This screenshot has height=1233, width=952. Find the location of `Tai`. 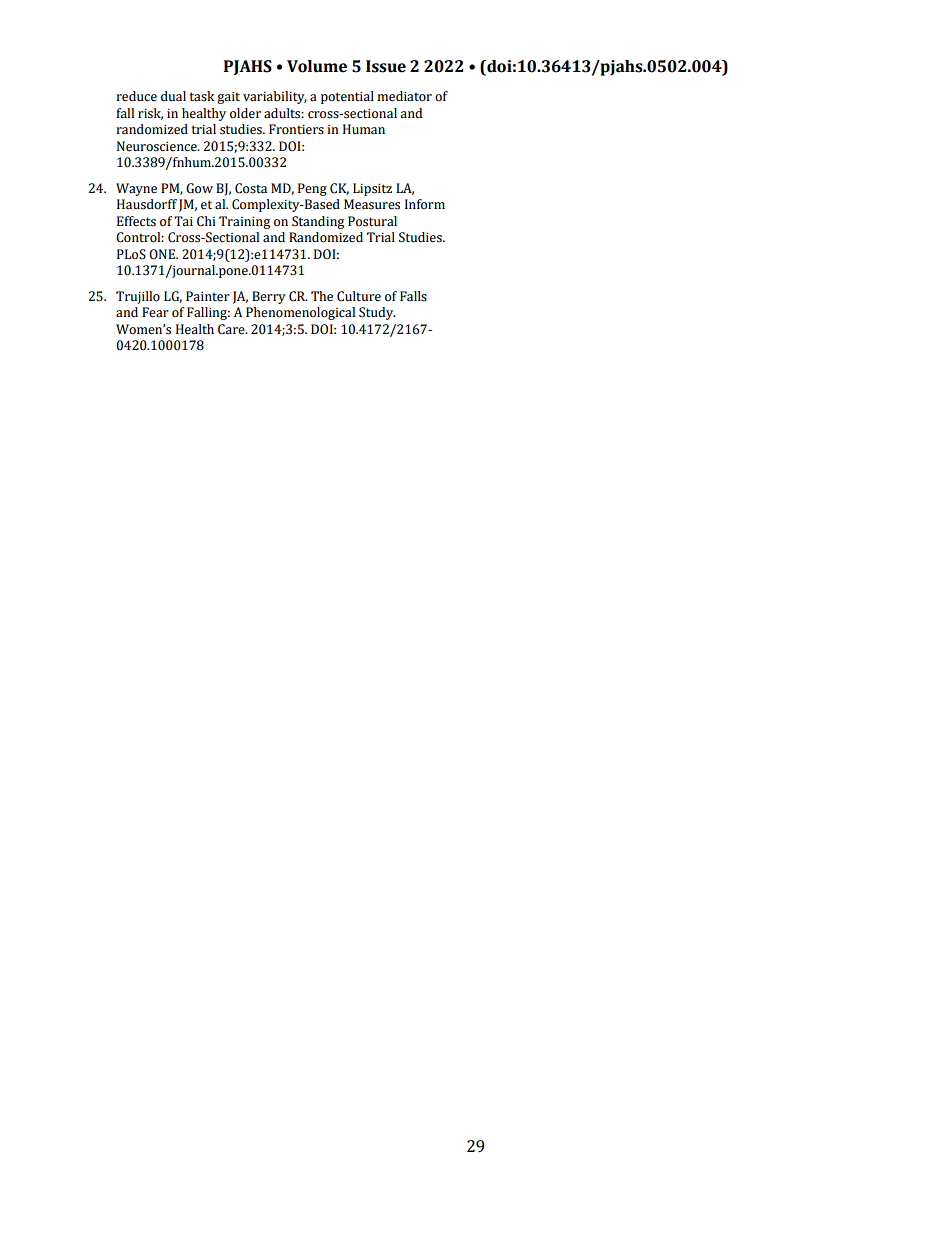

Tai is located at coordinates (183, 221).
